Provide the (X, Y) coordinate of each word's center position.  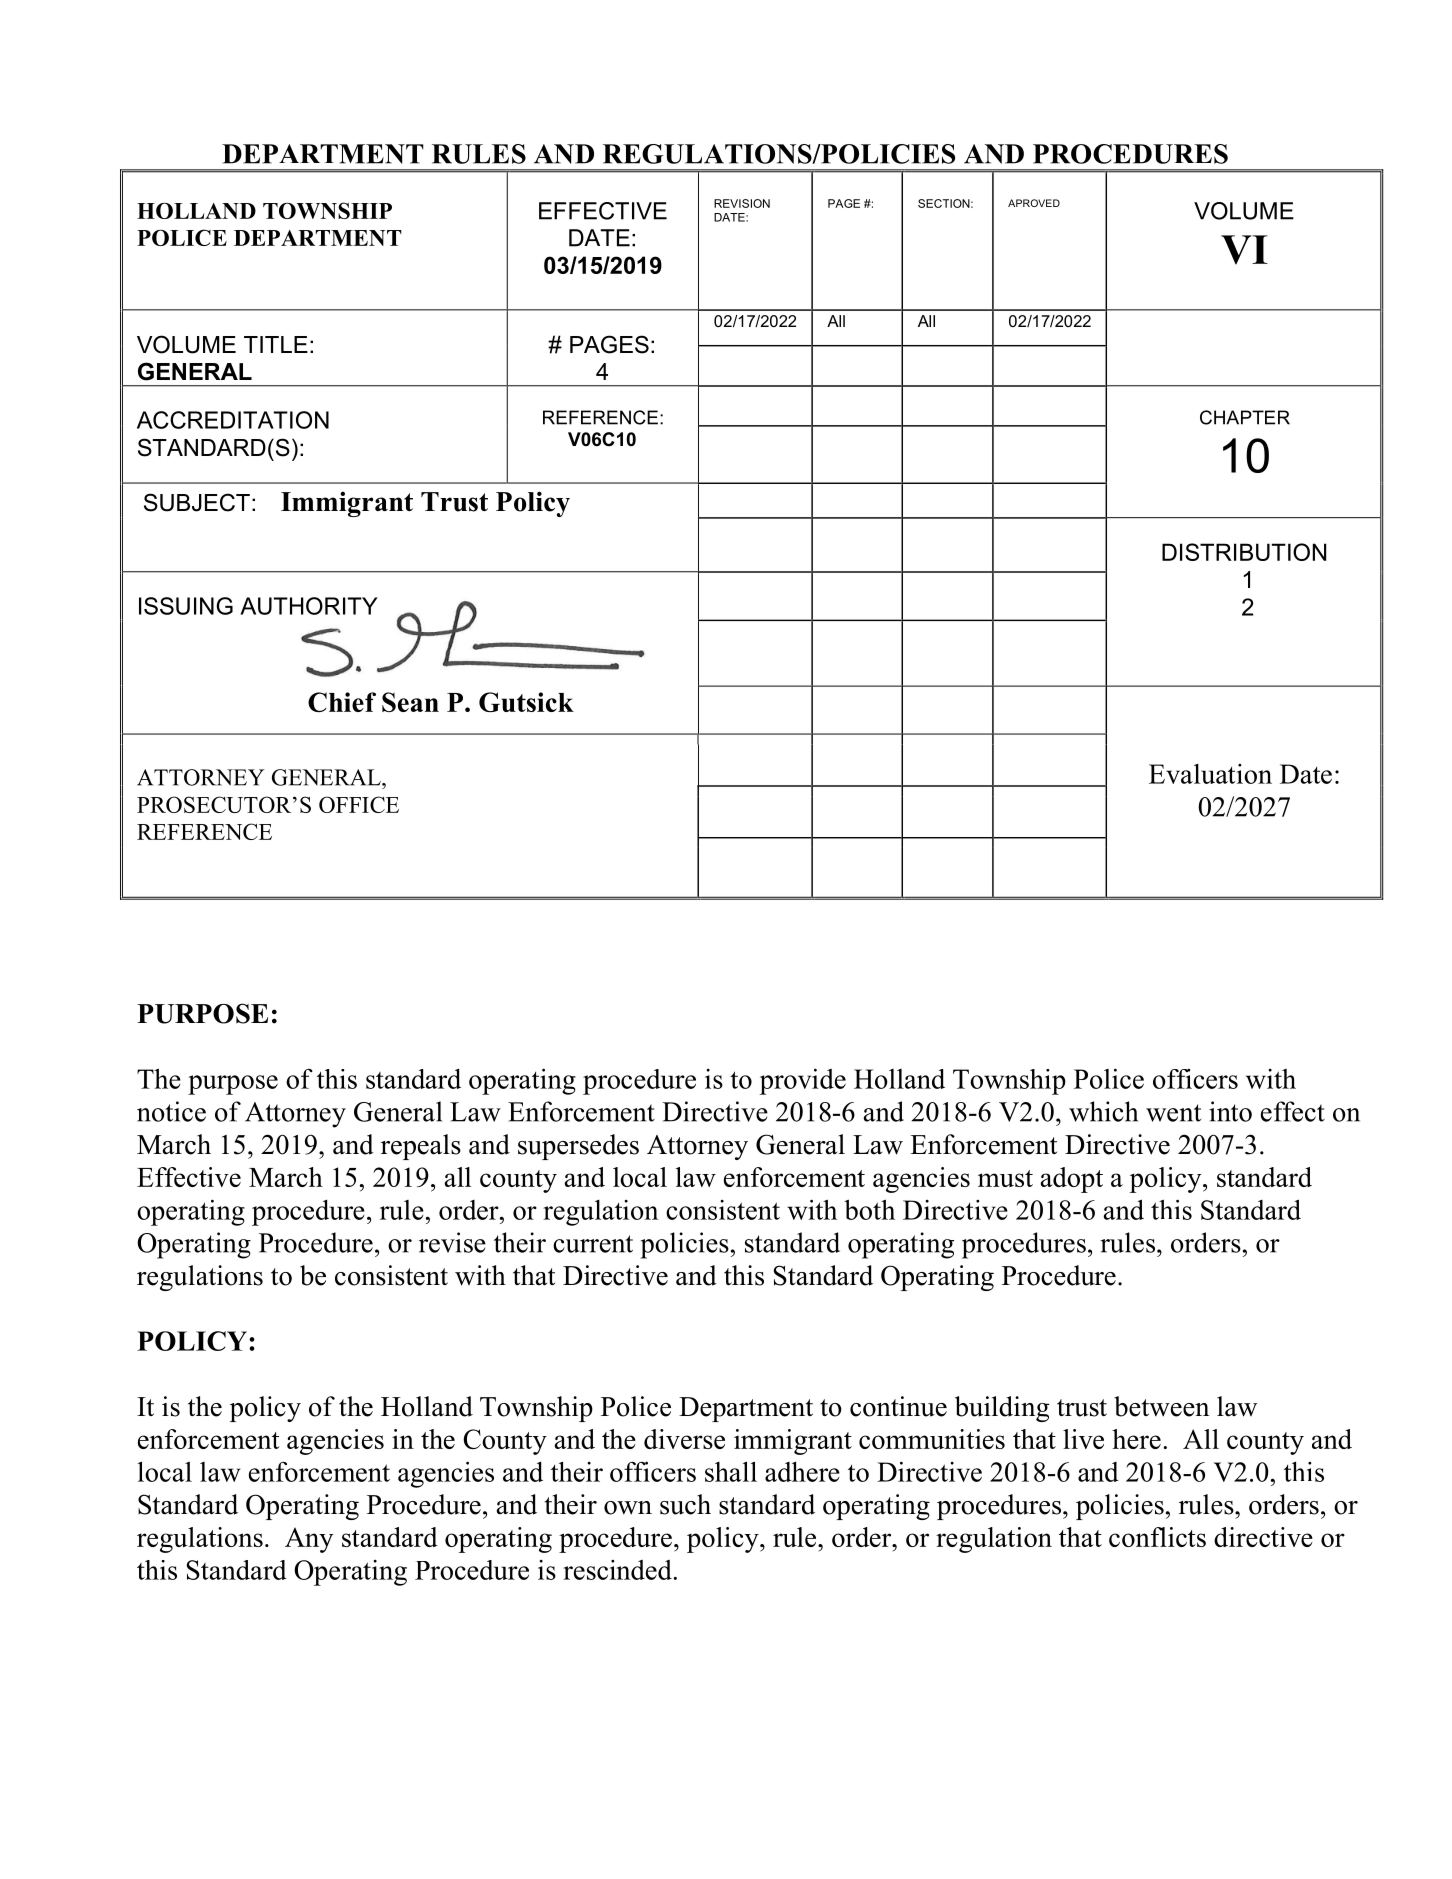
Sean (410, 702)
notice (171, 1111)
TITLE (276, 344)
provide (803, 1081)
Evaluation (1210, 774)
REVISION (742, 203)
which (1103, 1111)
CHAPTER (1245, 417)
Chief (342, 702)
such (685, 1504)
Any (309, 1540)
